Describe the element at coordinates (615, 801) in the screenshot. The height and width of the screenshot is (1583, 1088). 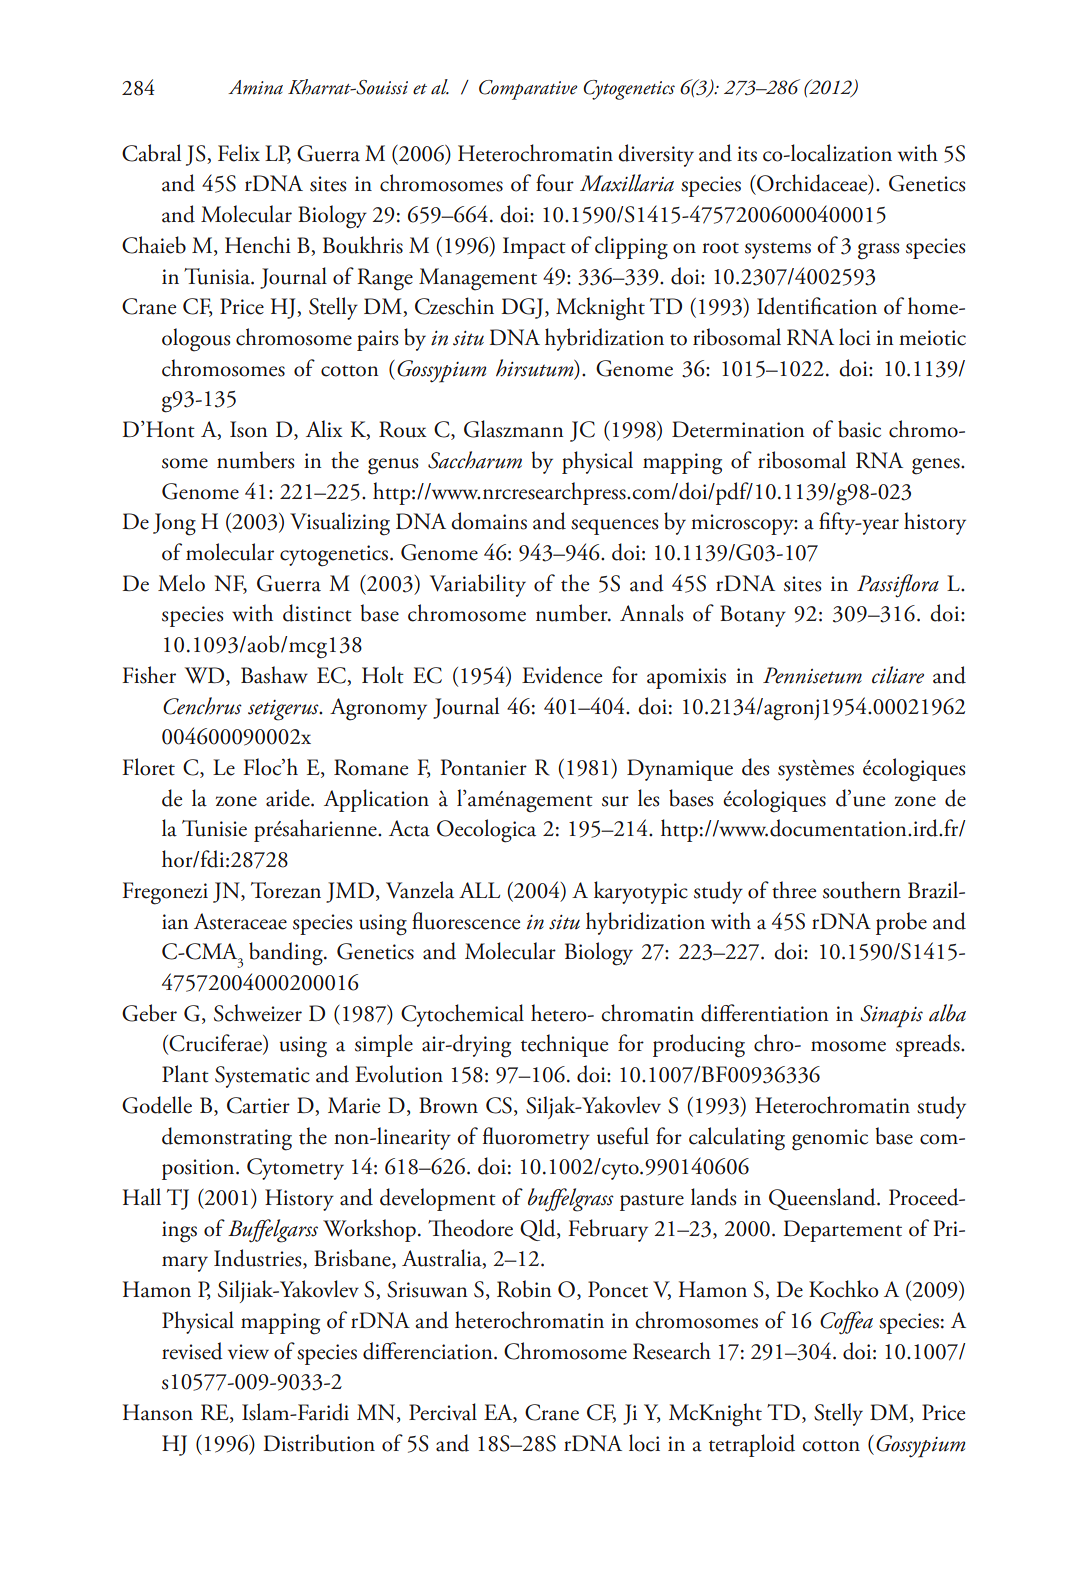
I see `sur` at that location.
